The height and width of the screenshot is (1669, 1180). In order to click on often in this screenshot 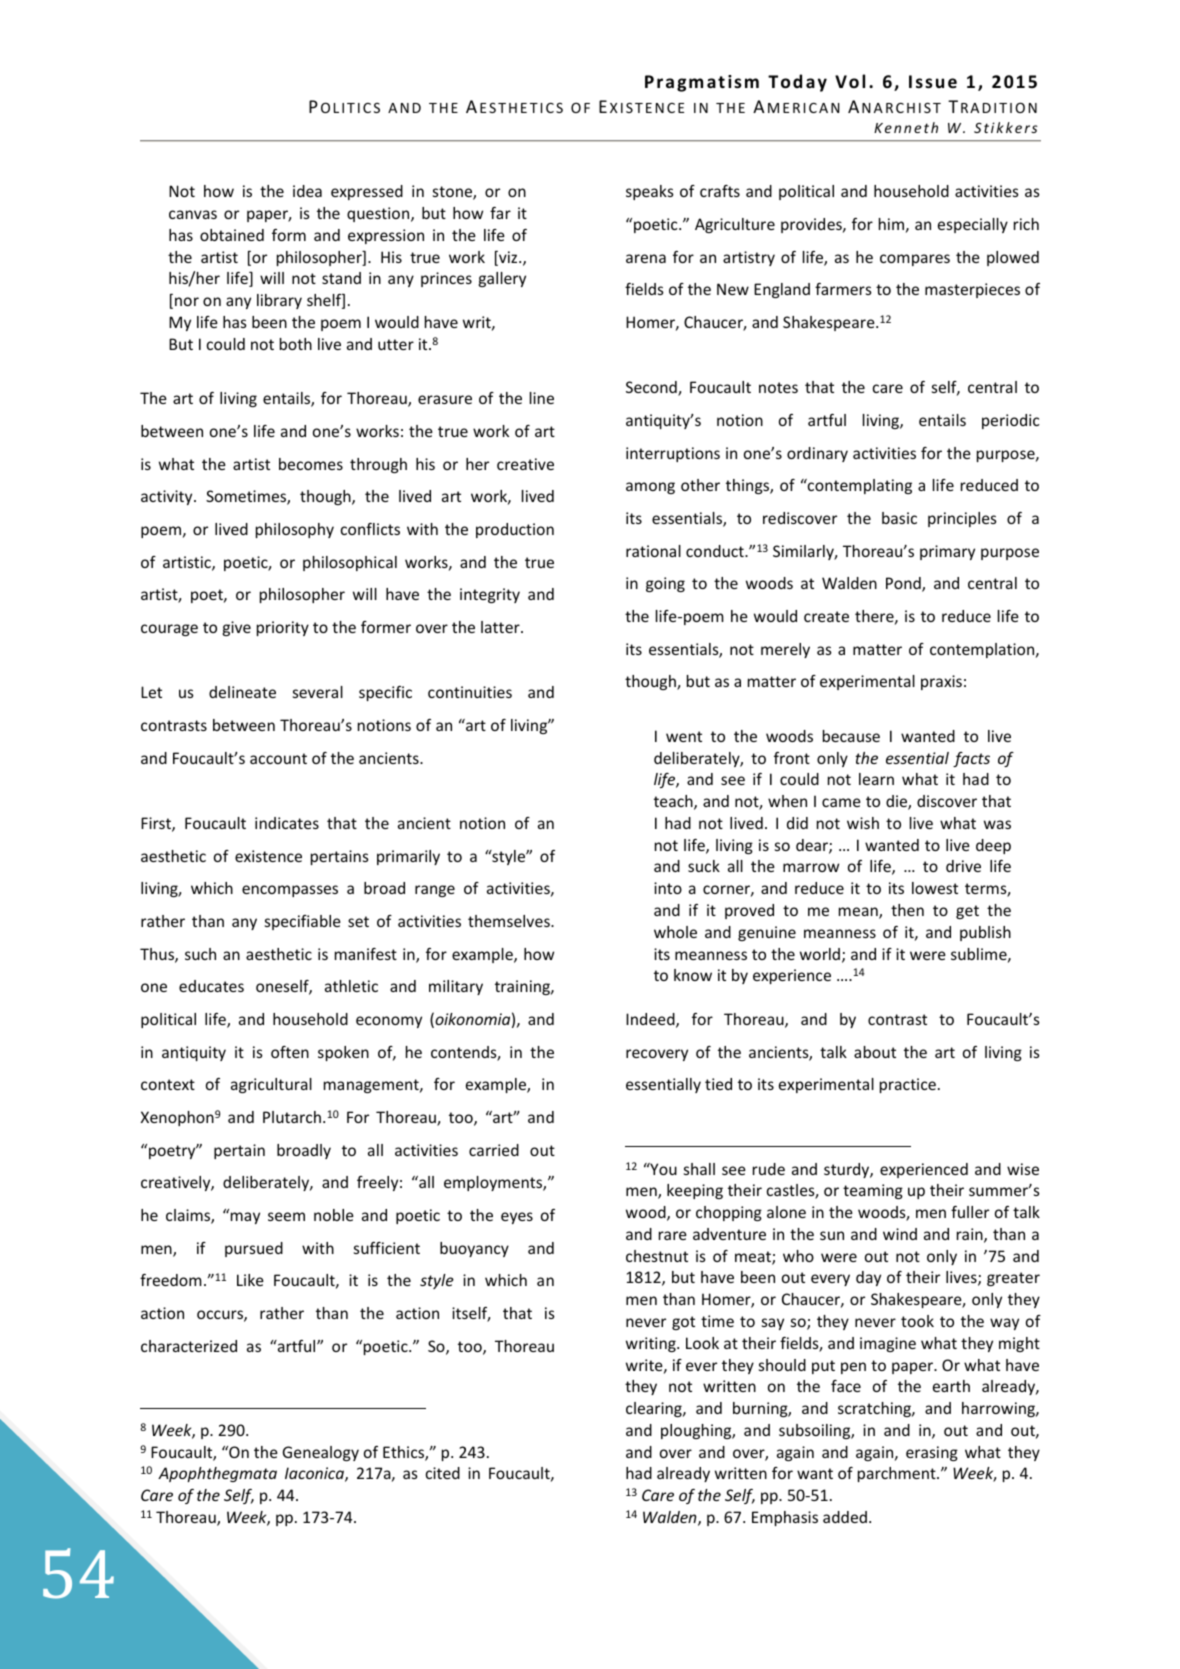, I will do `click(290, 1052)`.
